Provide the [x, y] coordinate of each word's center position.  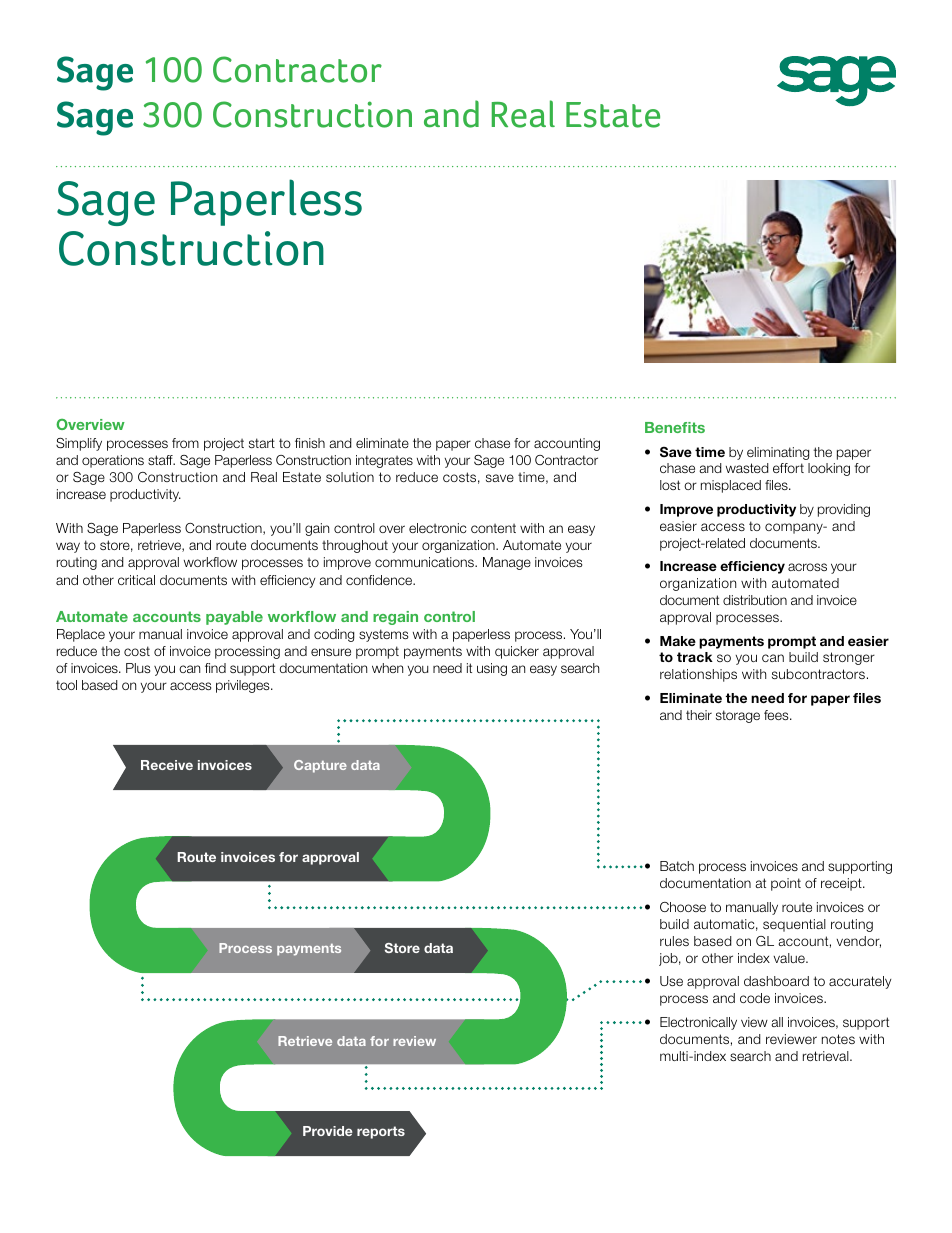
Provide [328, 1131]
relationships [698, 675]
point [786, 884]
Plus [138, 668]
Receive [167, 765]
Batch [677, 866]
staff [161, 460]
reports [381, 1132]
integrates [384, 461]
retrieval [827, 1056]
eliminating [778, 453]
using [492, 669]
